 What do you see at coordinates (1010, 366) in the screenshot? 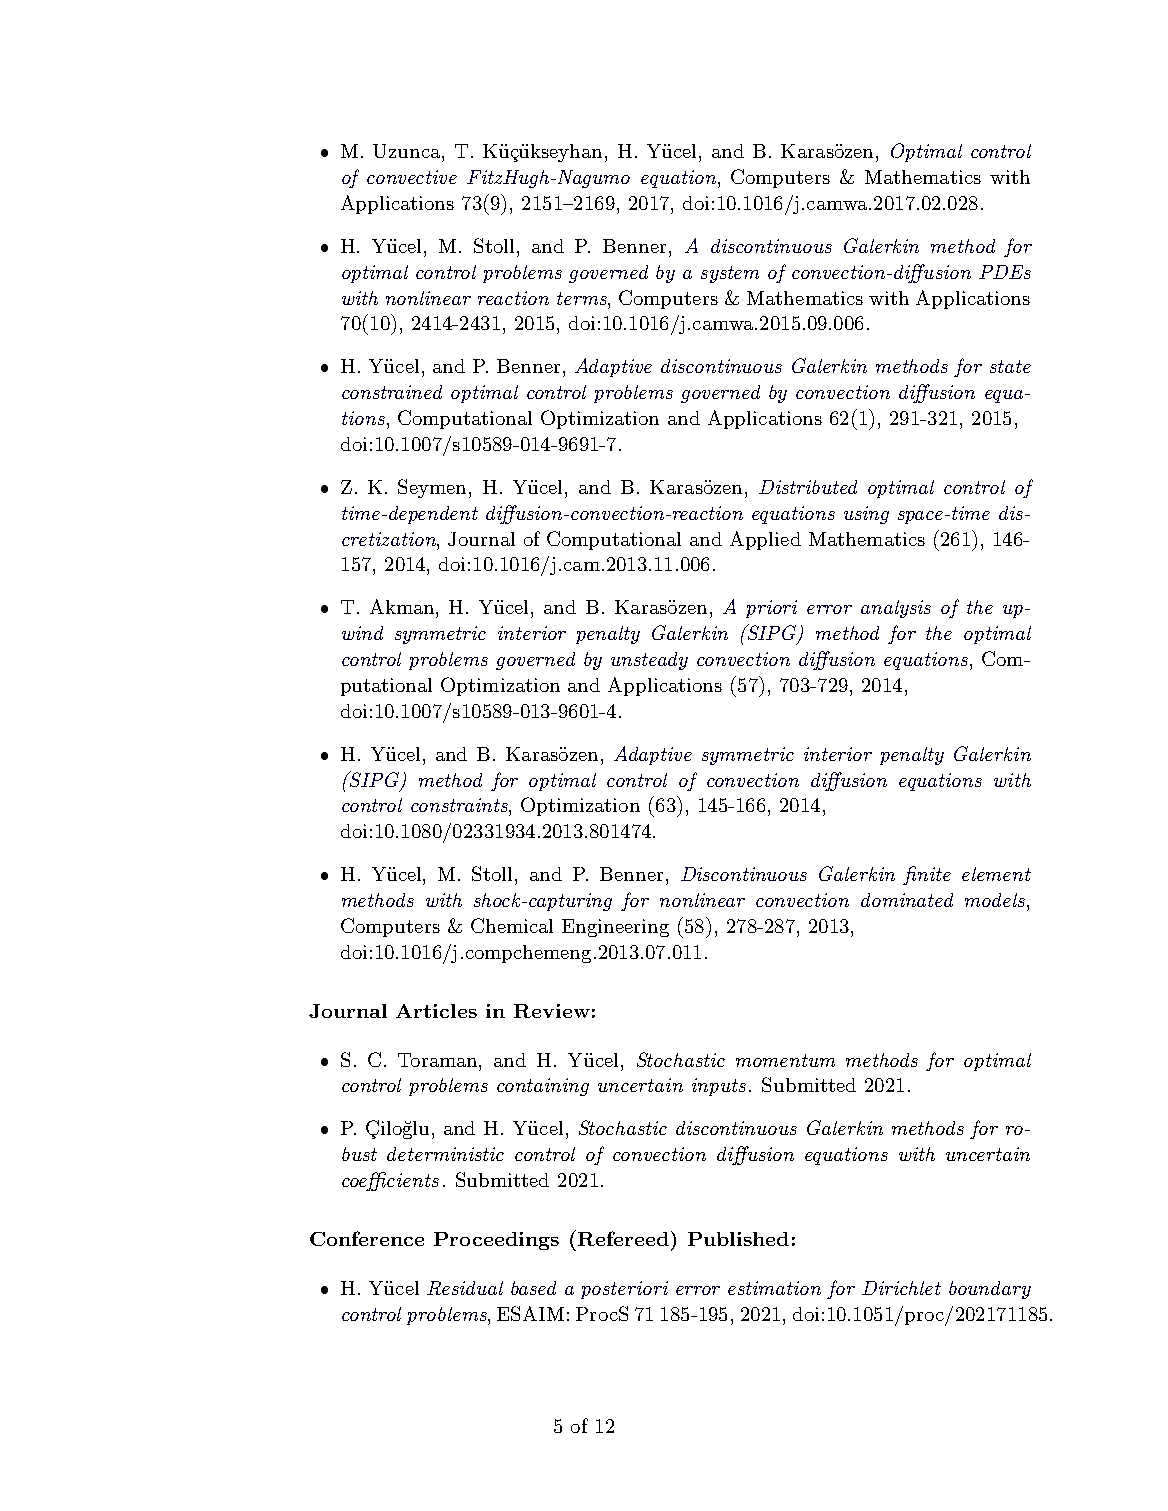
I see `state` at bounding box center [1010, 366].
